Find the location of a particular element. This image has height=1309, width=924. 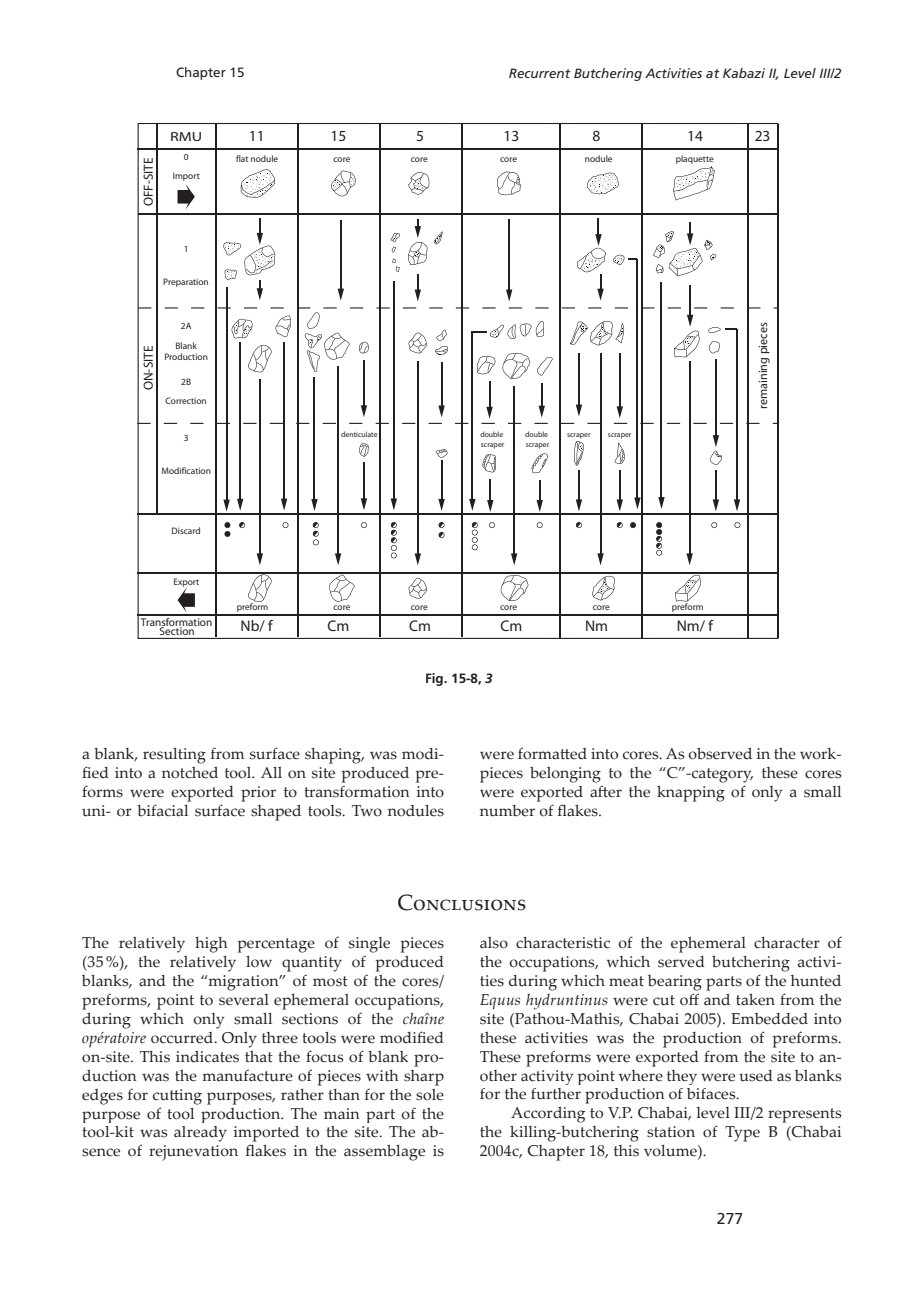

knapping is located at coordinates (691, 794).
